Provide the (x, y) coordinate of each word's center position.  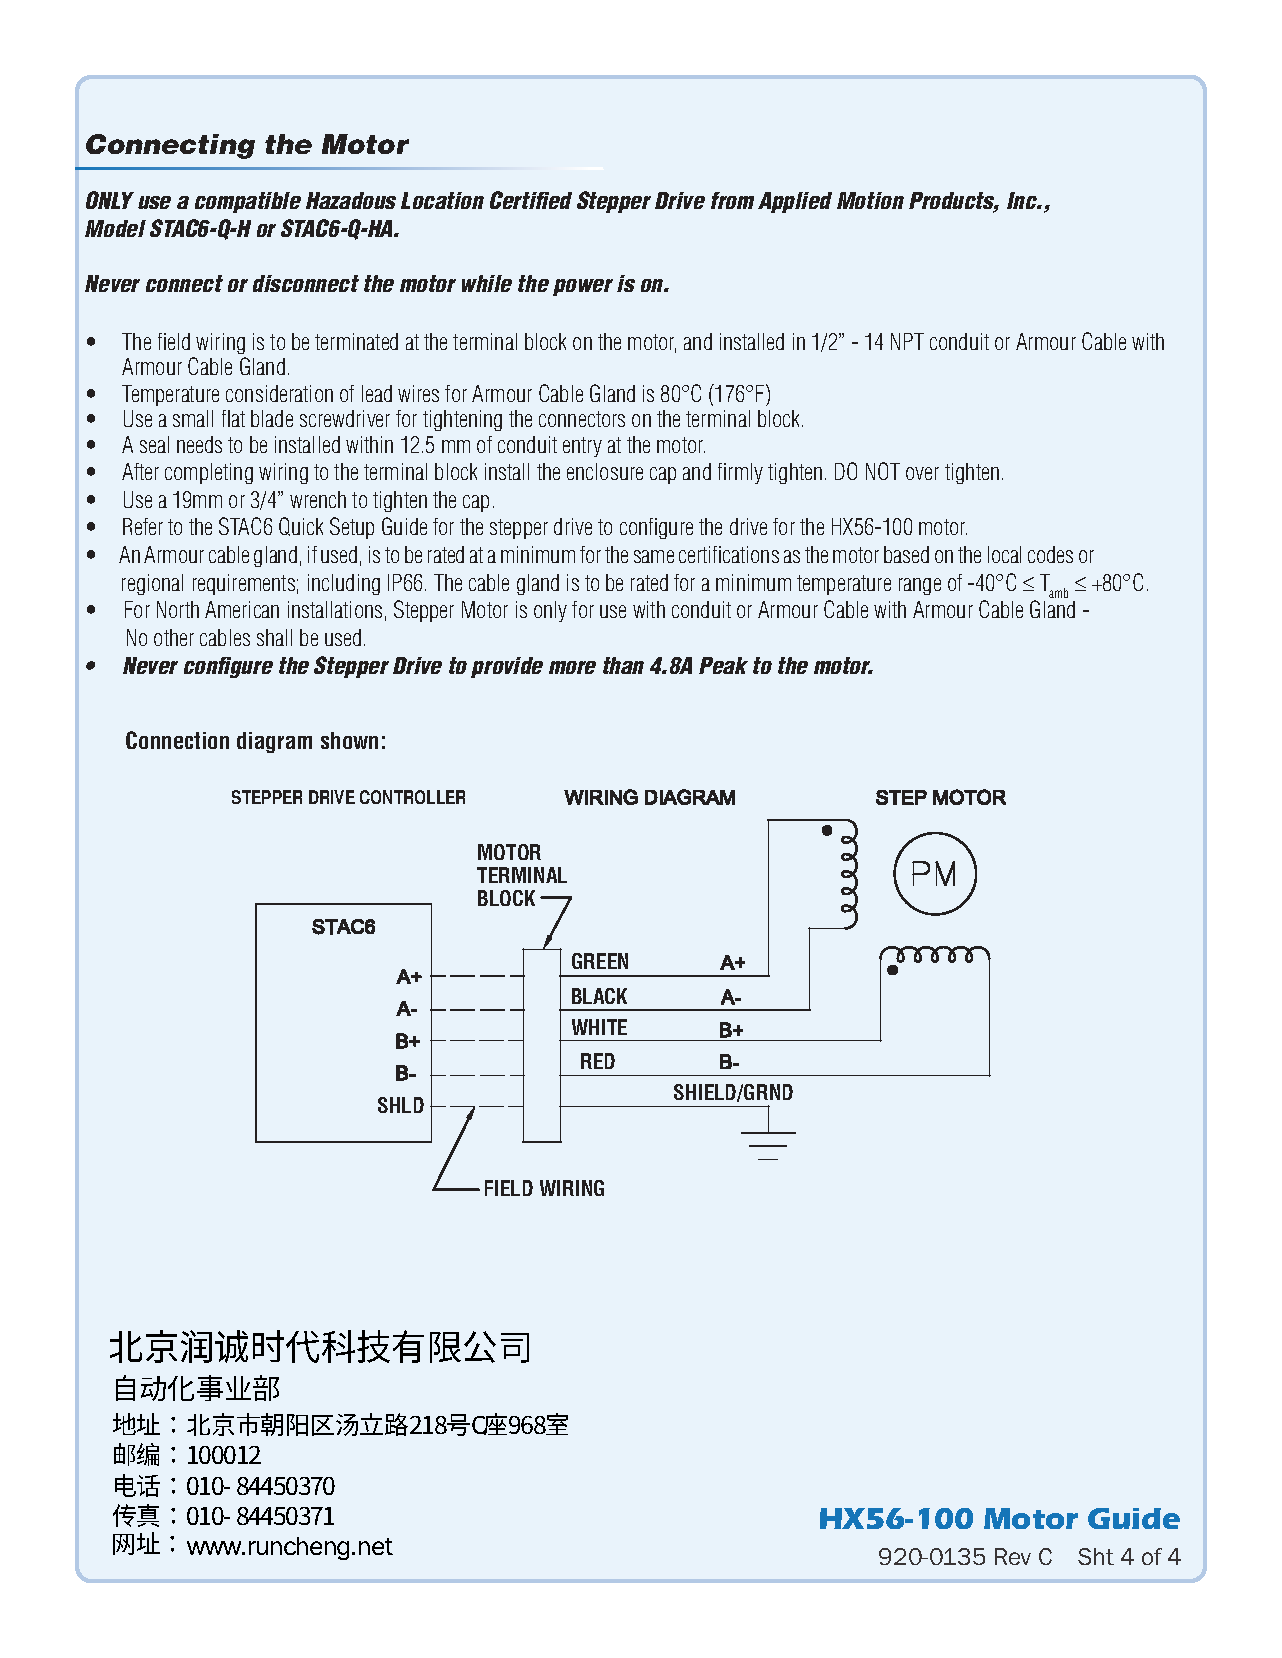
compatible (248, 202)
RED (598, 1061)
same (654, 556)
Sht (1096, 1556)
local (1004, 554)
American (242, 609)
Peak (723, 665)
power (583, 287)
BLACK (599, 996)
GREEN (600, 961)
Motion (870, 200)
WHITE (599, 1027)
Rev (1013, 1556)
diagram (274, 742)
